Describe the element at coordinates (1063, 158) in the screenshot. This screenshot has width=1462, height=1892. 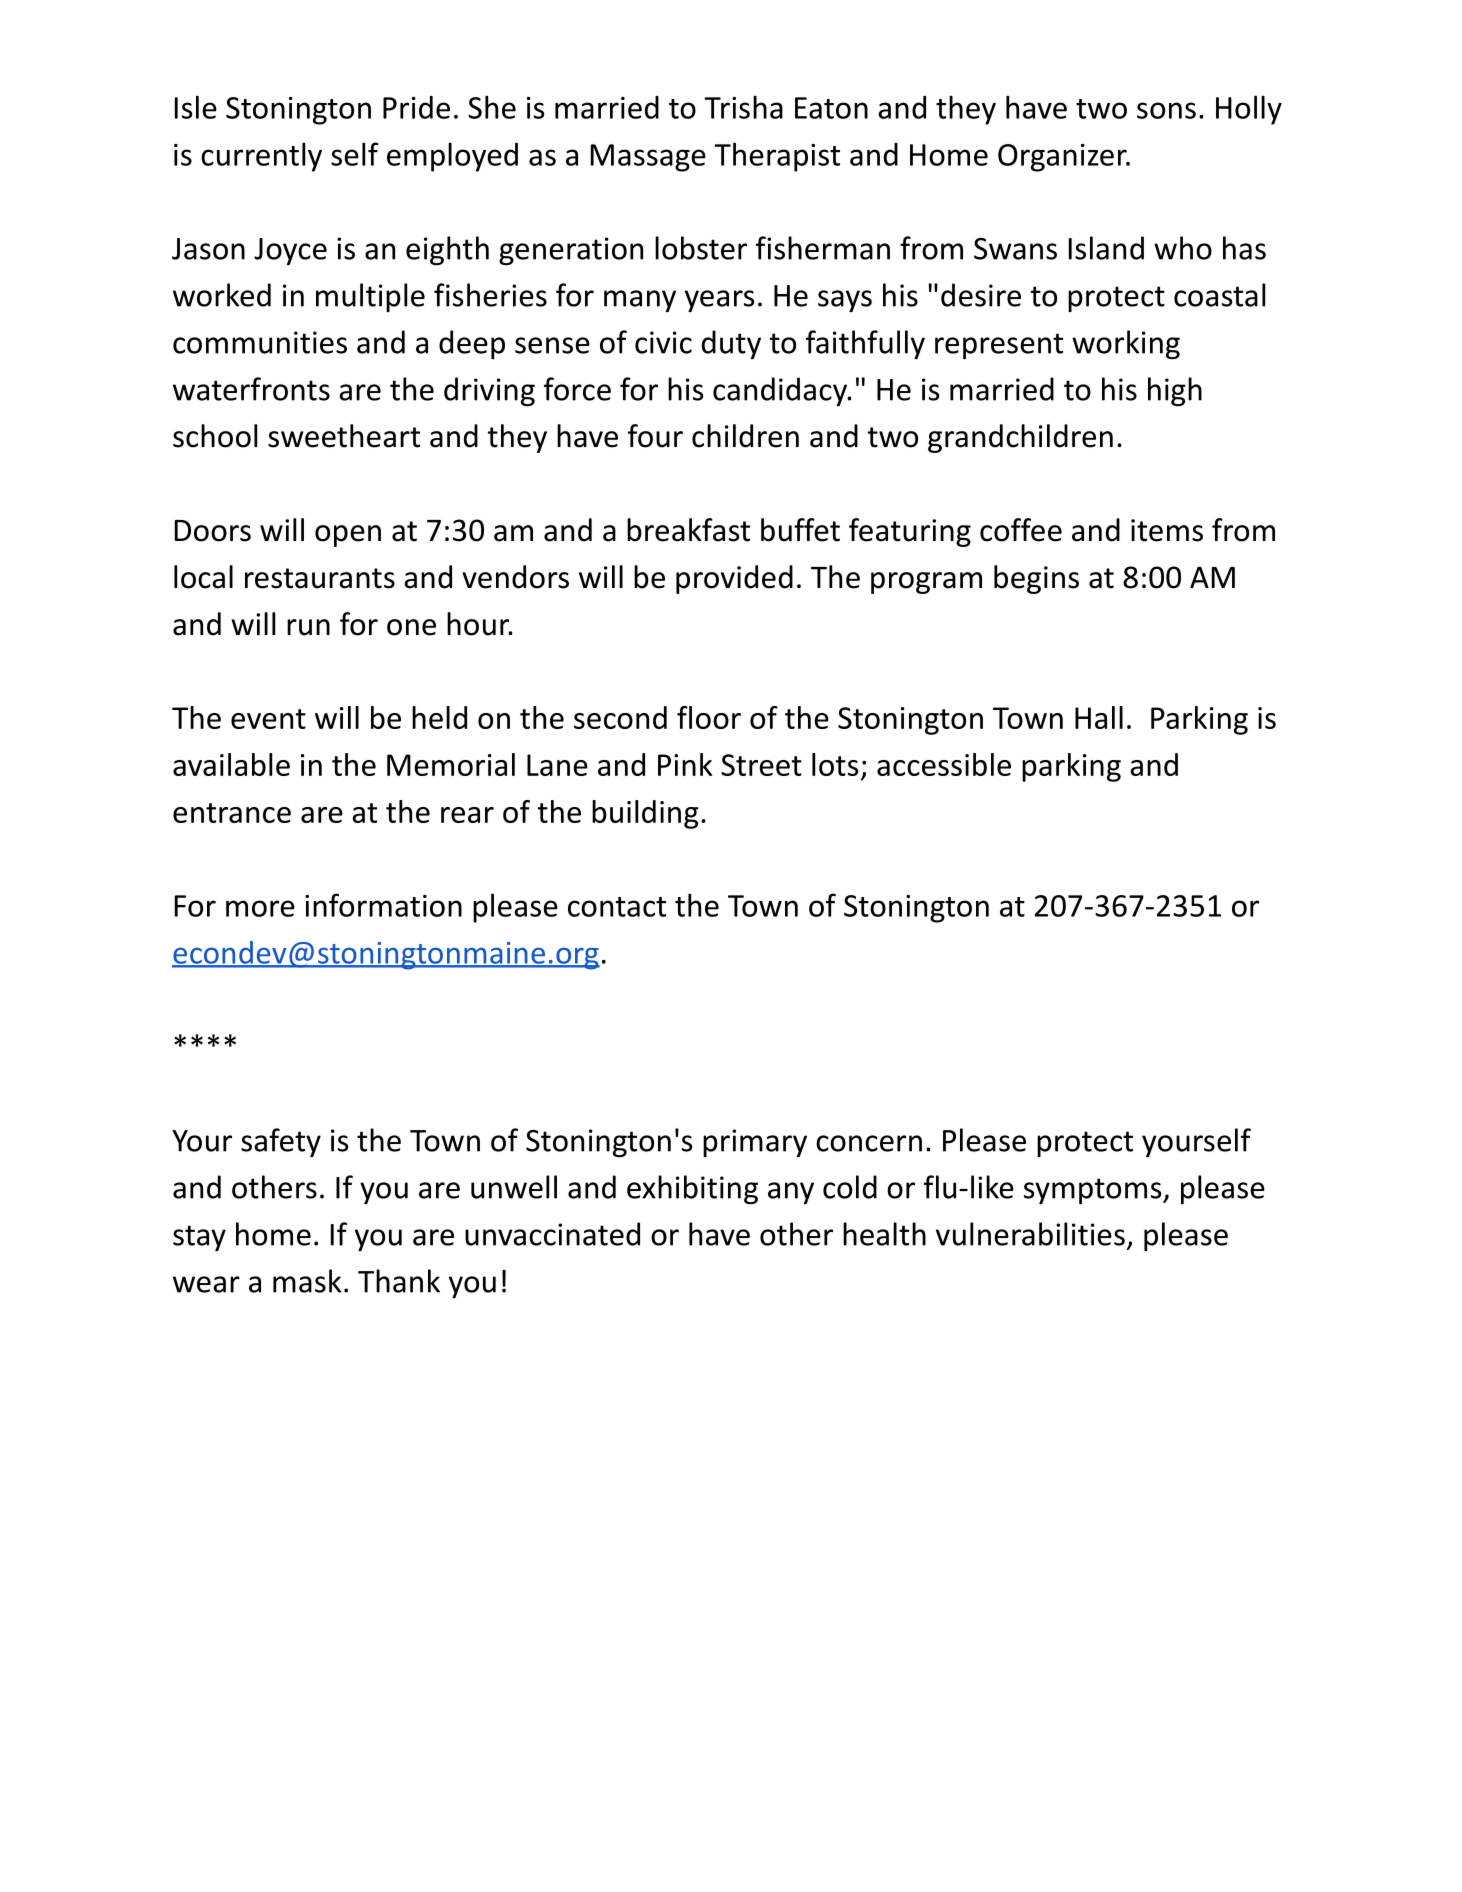
I see `Organizer` at that location.
